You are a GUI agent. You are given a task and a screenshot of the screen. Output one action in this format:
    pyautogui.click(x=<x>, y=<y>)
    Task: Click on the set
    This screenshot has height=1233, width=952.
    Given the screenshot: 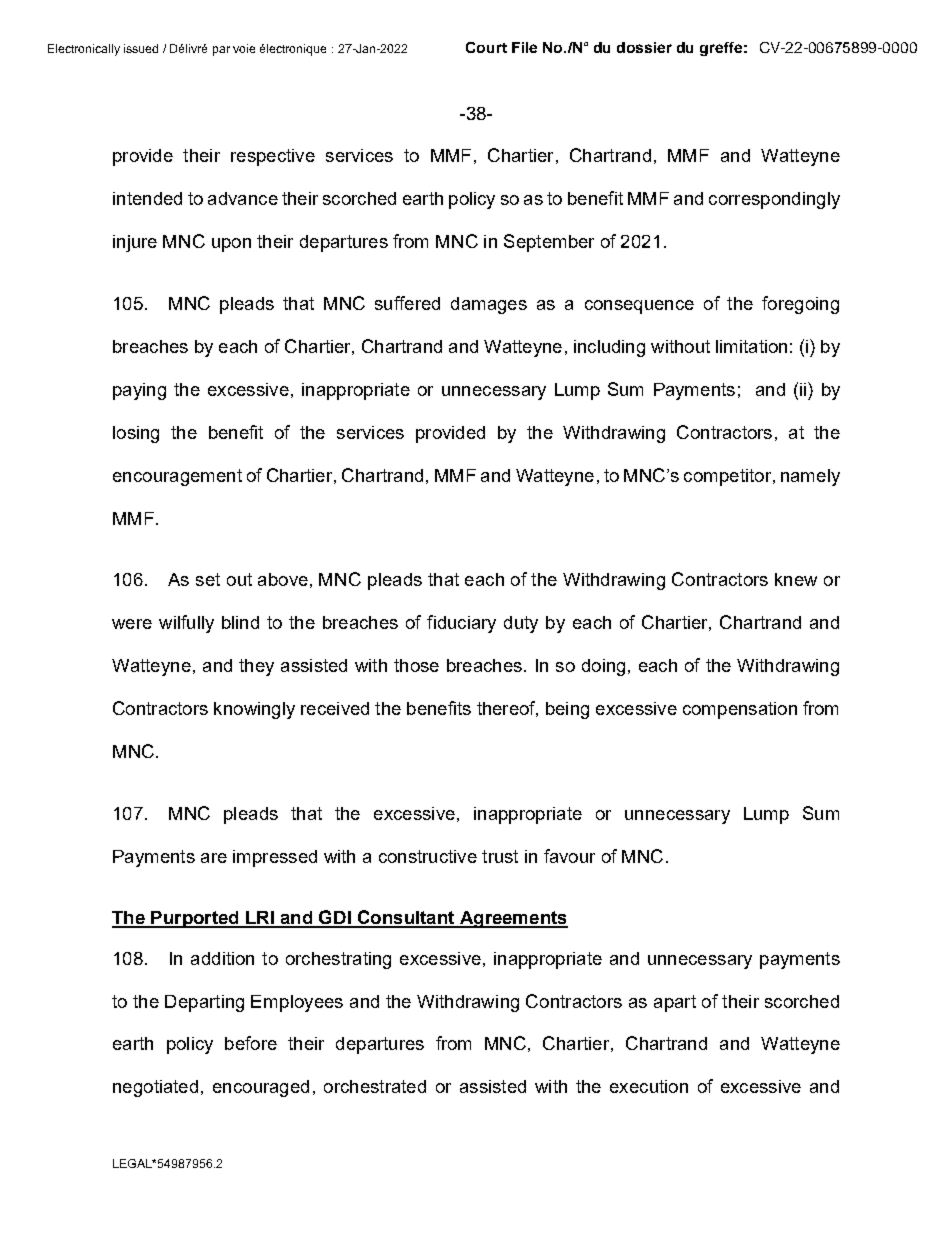 What is the action you would take?
    pyautogui.click(x=208, y=579)
